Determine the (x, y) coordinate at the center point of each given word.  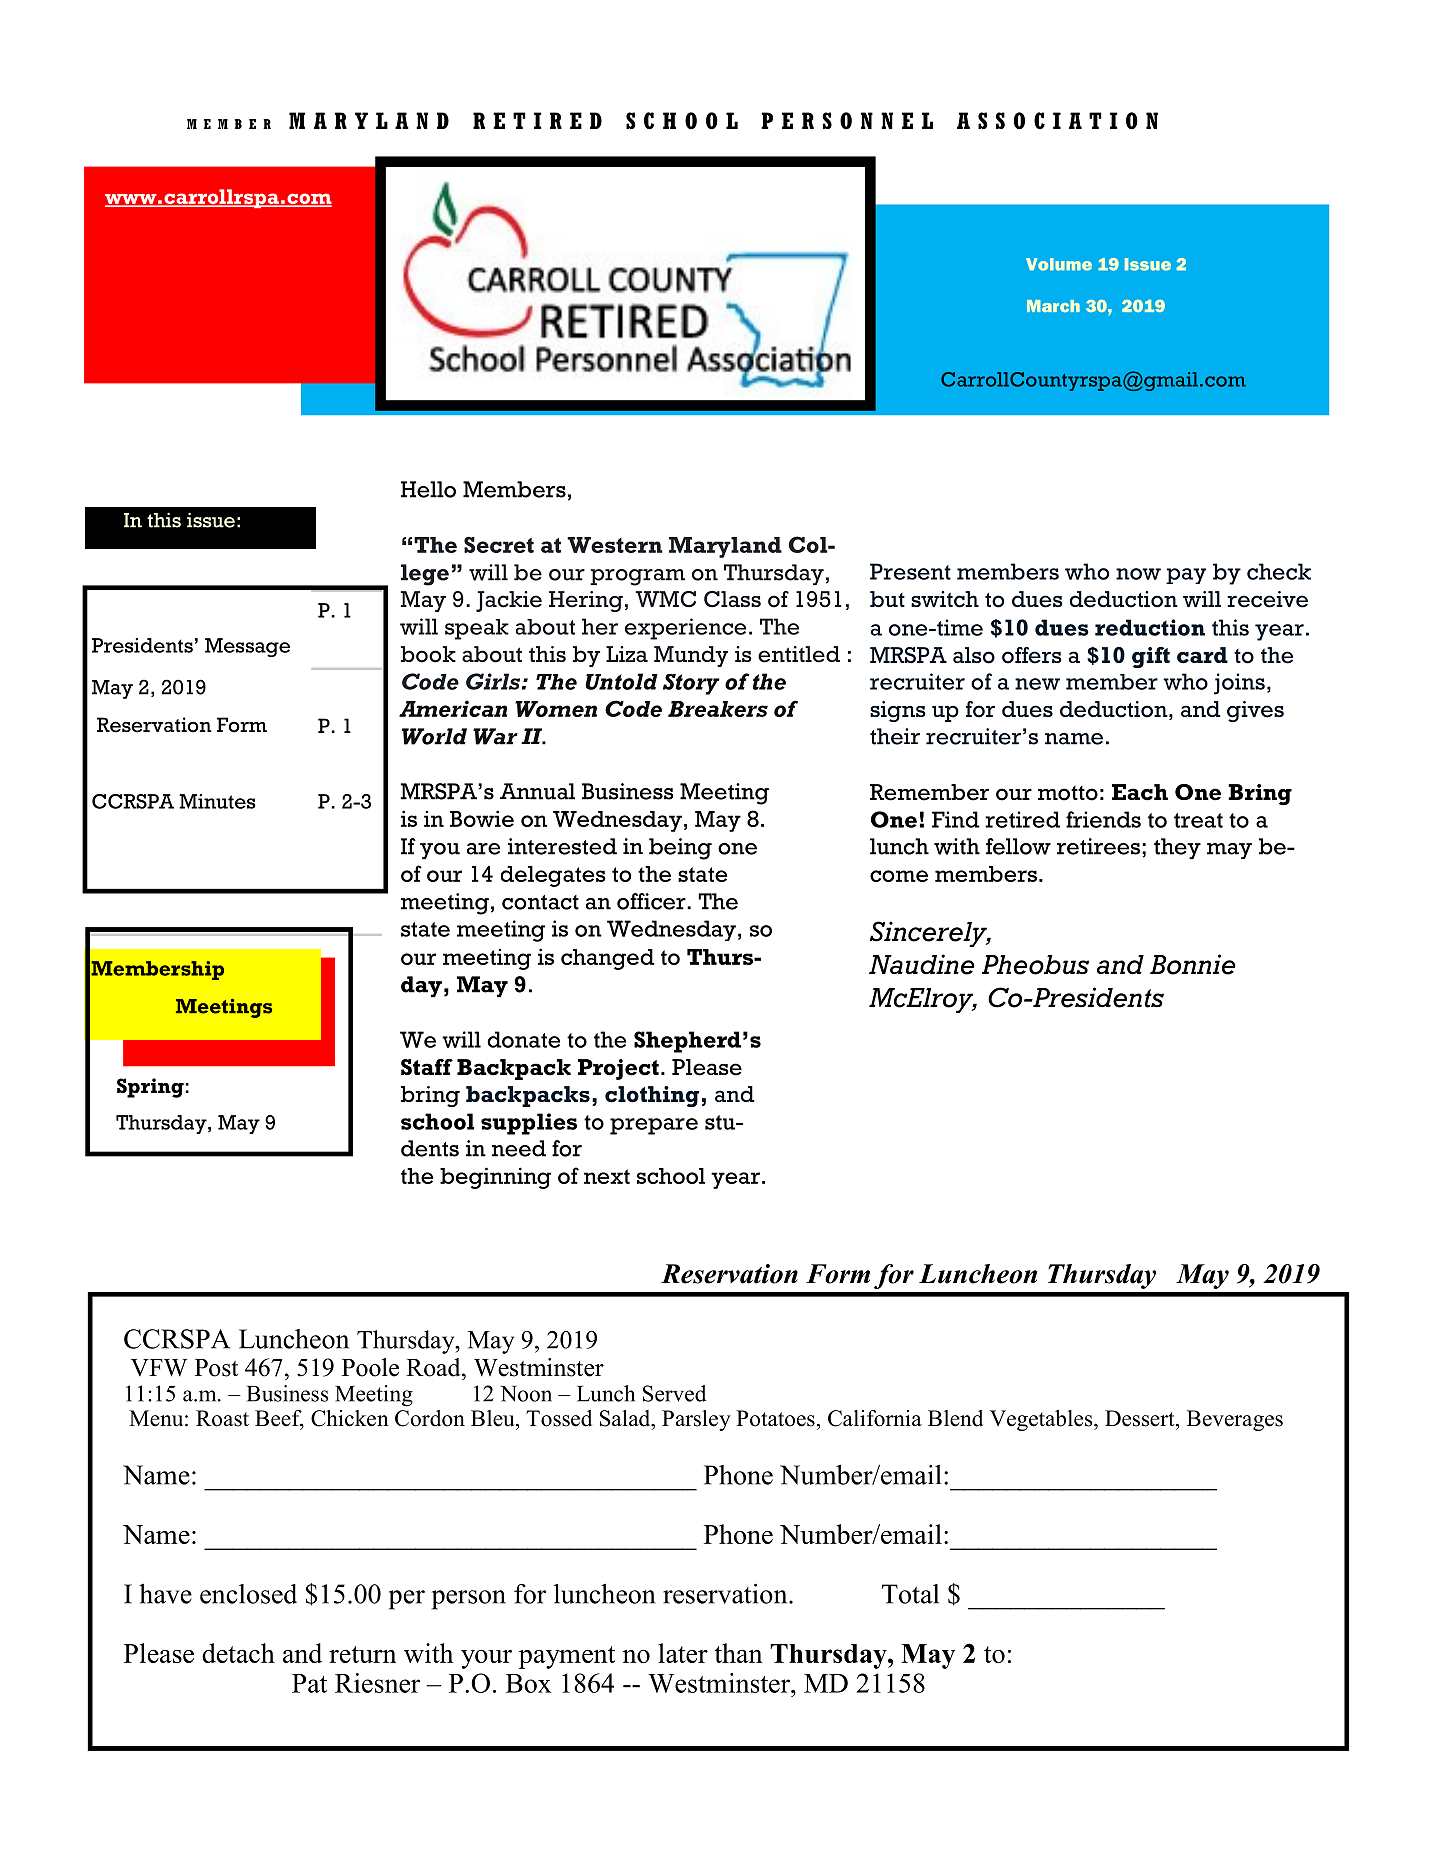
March (1053, 306)
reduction (1150, 627)
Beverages (1235, 1420)
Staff (427, 1067)
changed (608, 959)
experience (685, 629)
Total (910, 1594)
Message (247, 647)
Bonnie (1193, 964)
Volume (1059, 264)
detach (238, 1653)
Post (216, 1368)
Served (674, 1393)
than (738, 1653)
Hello (428, 489)
